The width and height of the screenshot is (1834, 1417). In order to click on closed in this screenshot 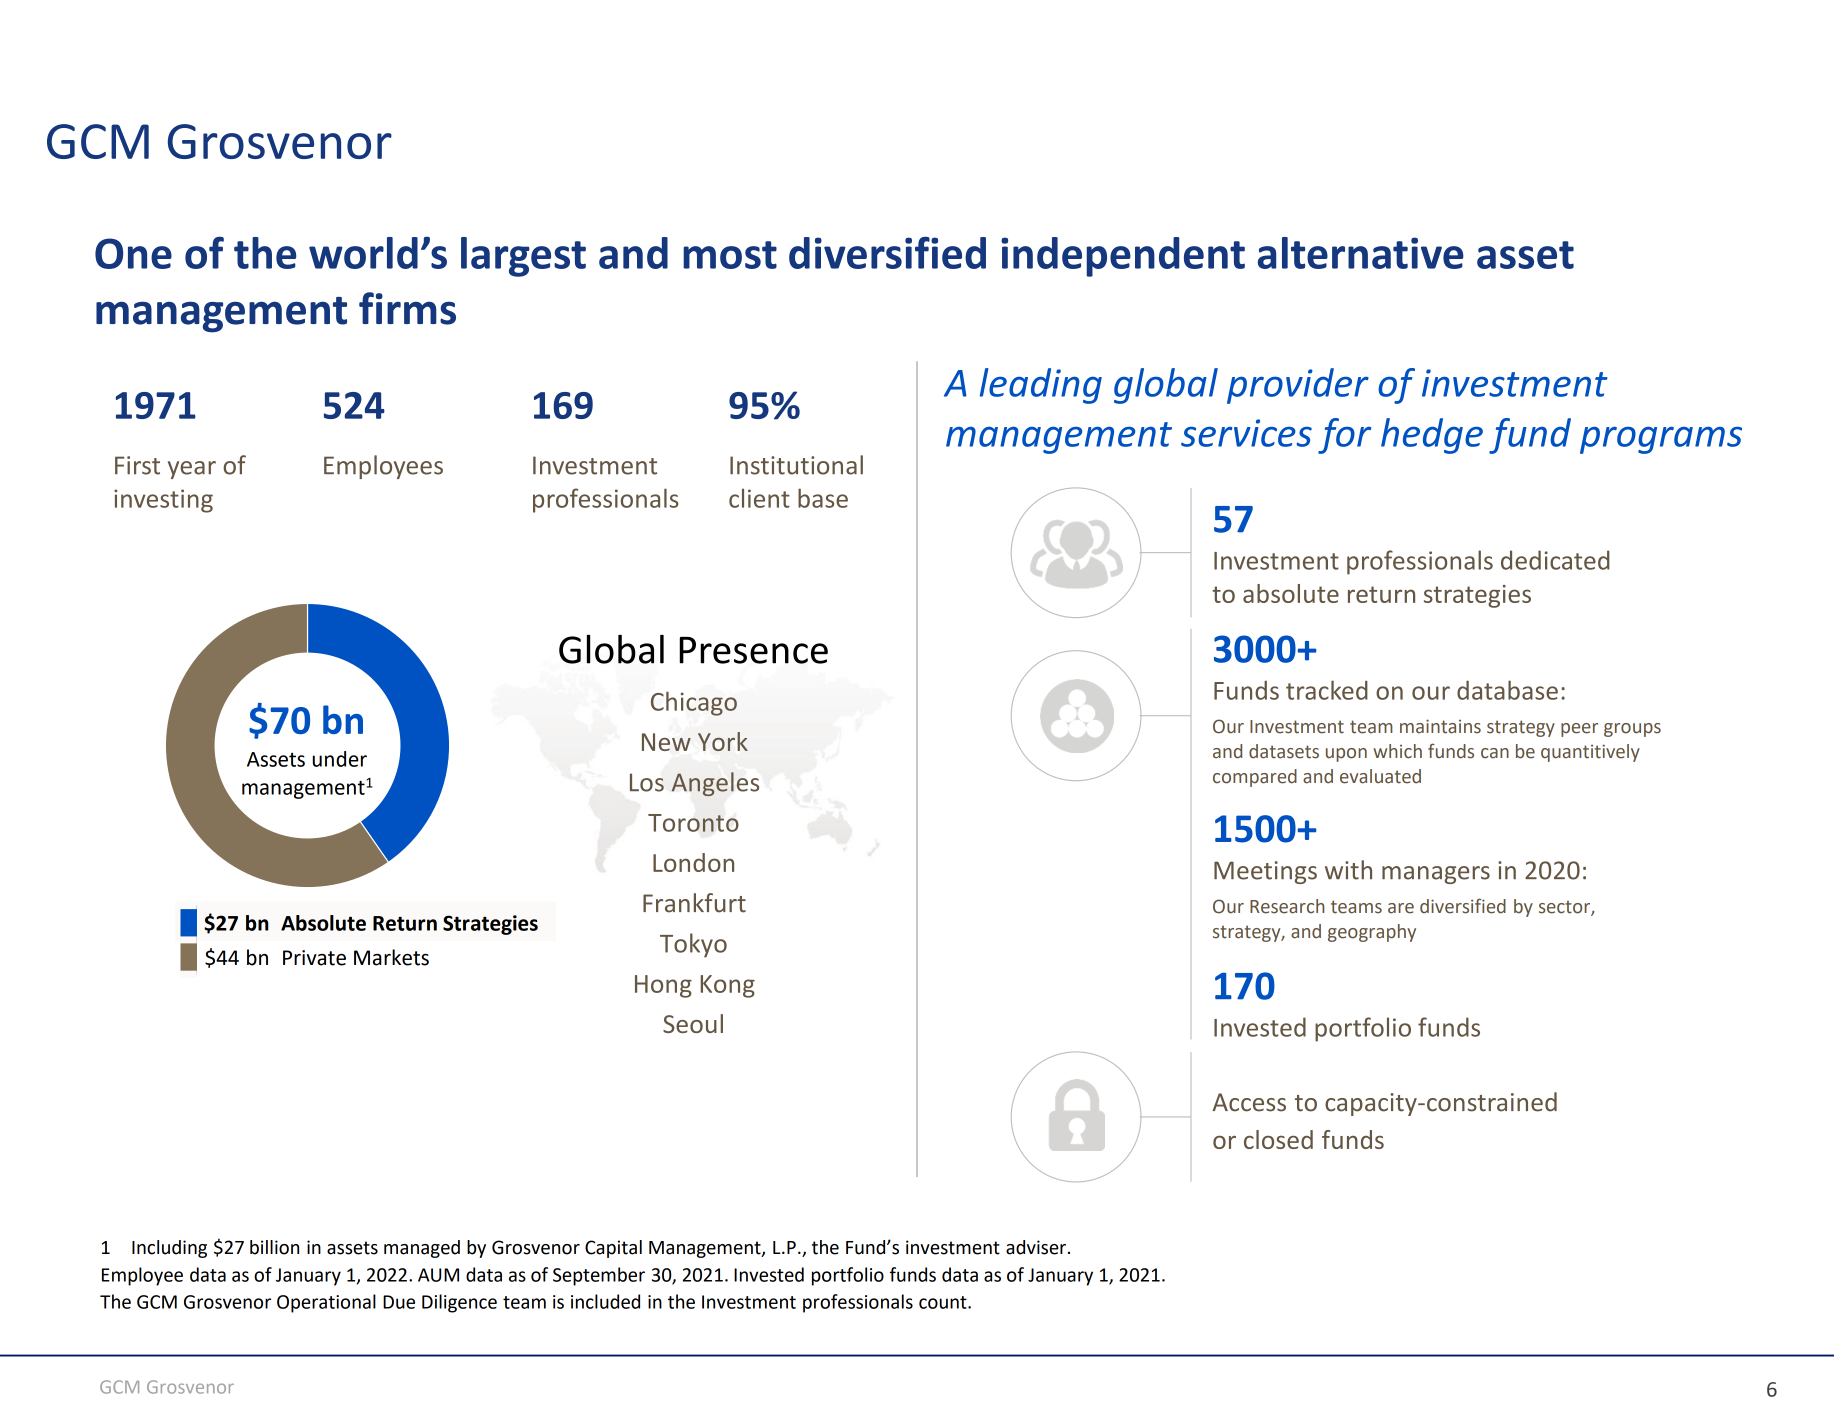, I will do `click(1278, 1139)`.
